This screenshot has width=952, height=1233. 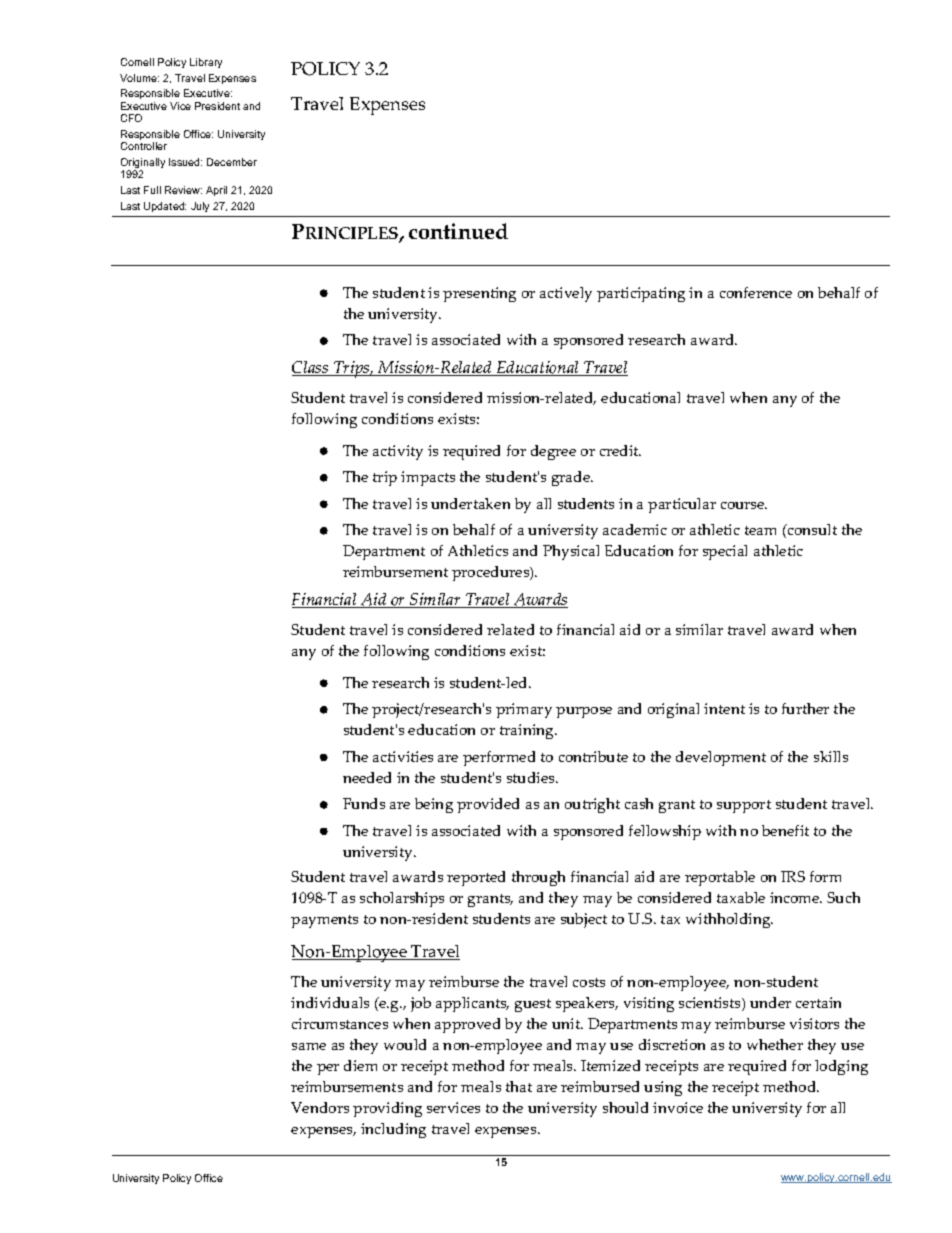 What do you see at coordinates (725, 552) in the screenshot?
I see `special` at bounding box center [725, 552].
